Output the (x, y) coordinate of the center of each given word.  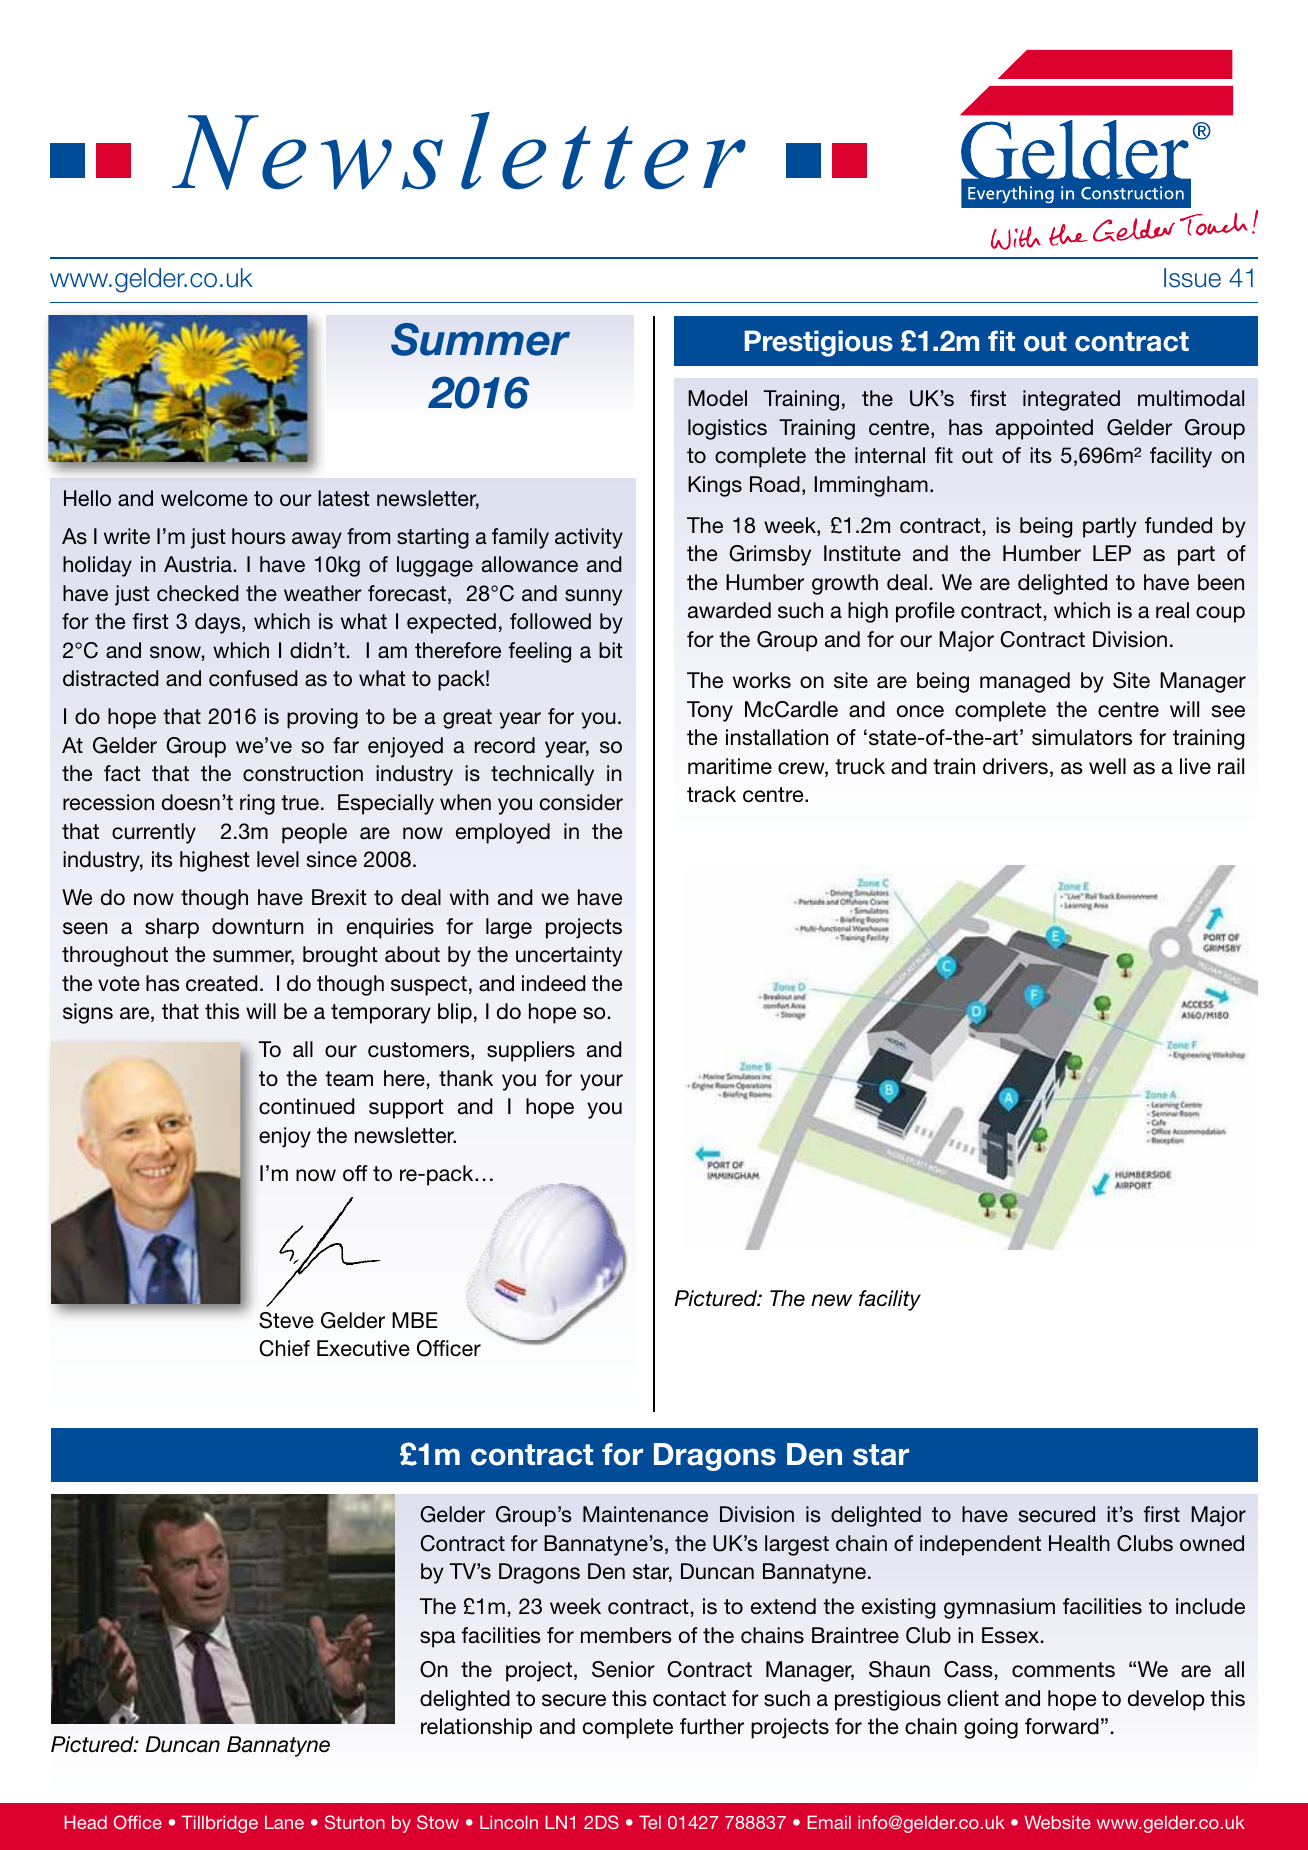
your (601, 1082)
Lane (284, 1822)
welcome (204, 498)
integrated (1071, 400)
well (1107, 766)
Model (717, 398)
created (222, 983)
